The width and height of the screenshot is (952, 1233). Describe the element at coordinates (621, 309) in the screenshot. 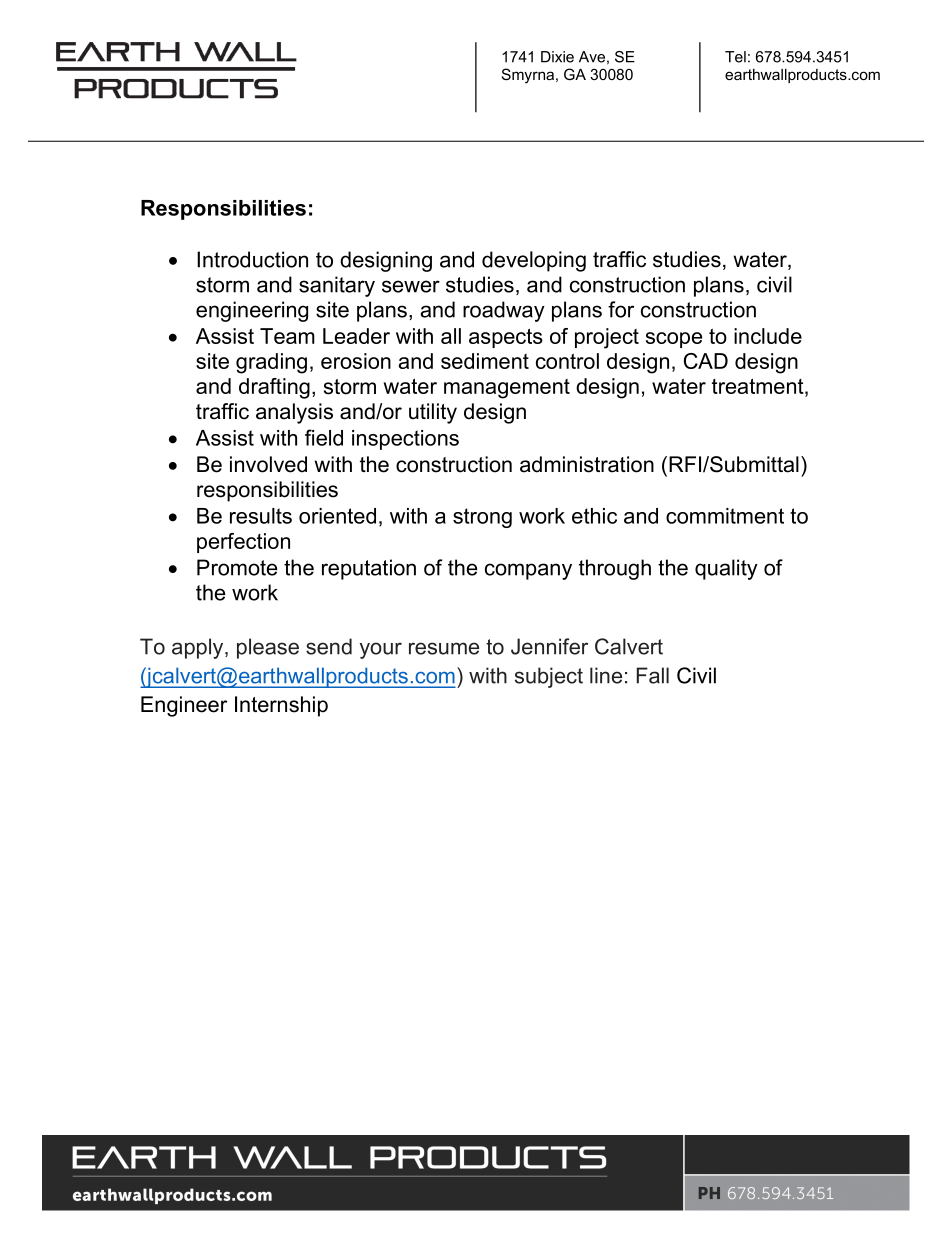

I see `for` at that location.
